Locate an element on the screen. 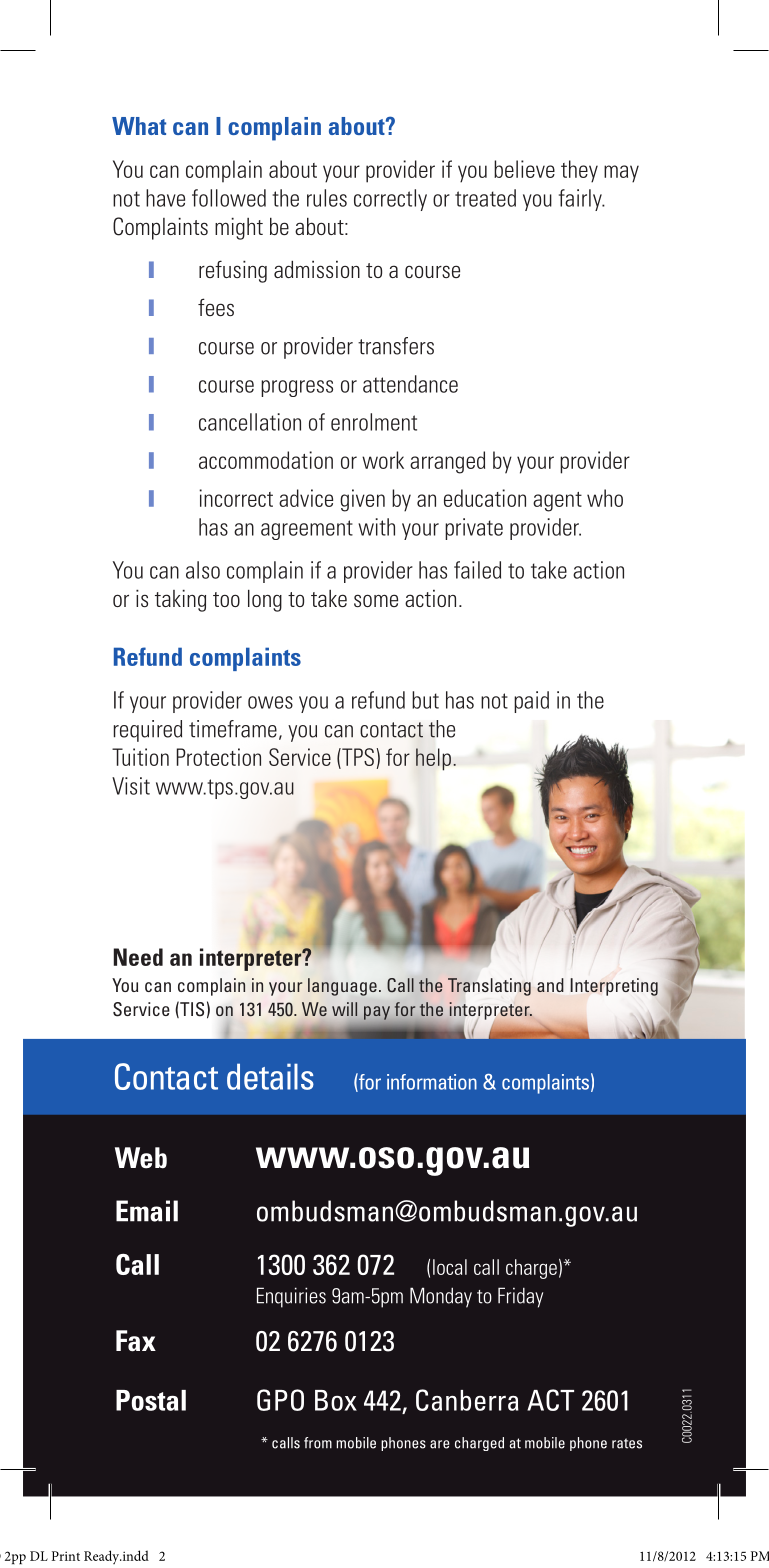 This screenshot has width=769, height=1568. Friday is located at coordinates (520, 1297).
